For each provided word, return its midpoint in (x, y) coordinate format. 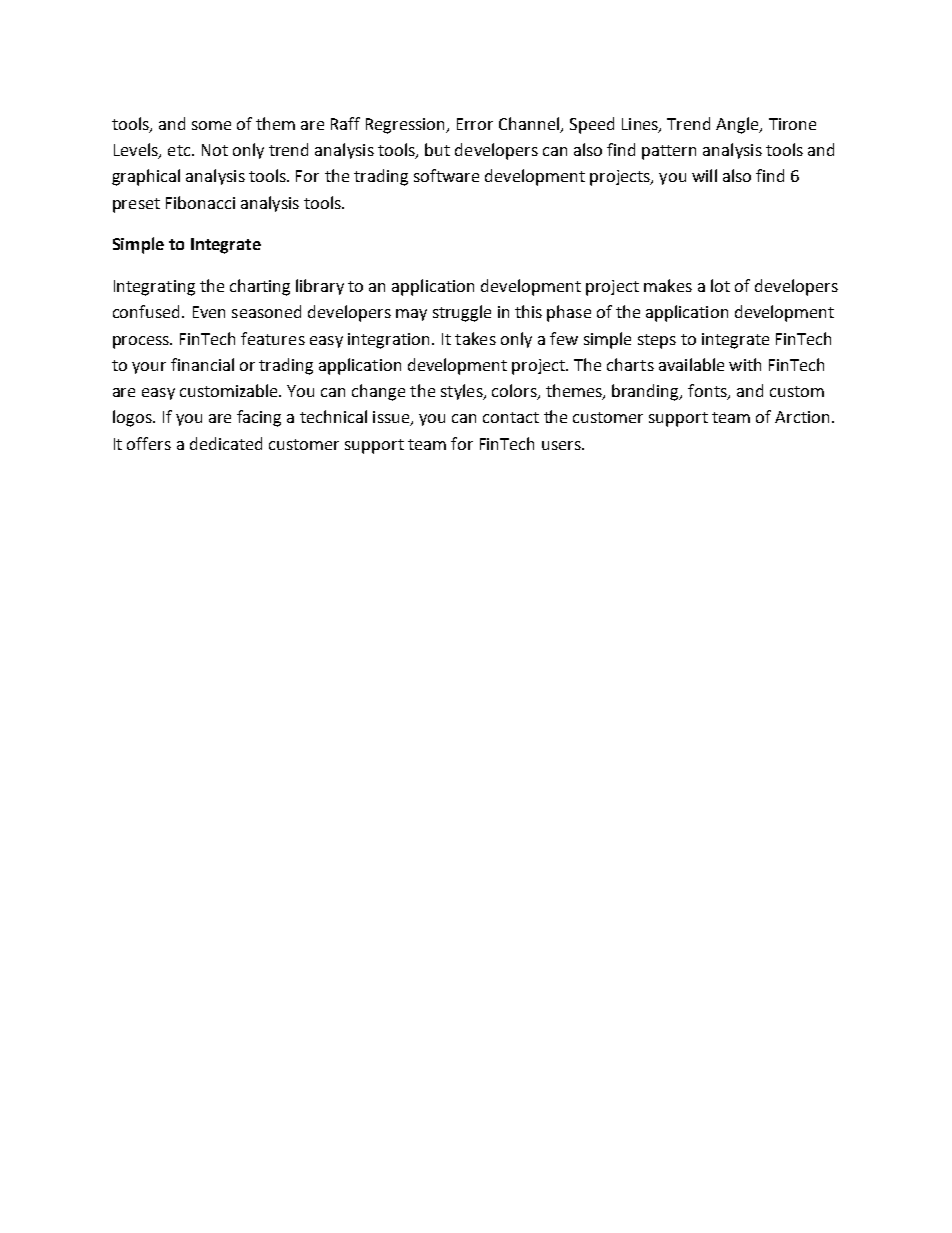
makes (668, 285)
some (211, 125)
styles (463, 392)
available (691, 364)
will (704, 175)
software (446, 175)
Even (209, 312)
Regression (407, 126)
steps (657, 341)
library (320, 287)
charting (260, 287)
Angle (738, 125)
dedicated (226, 443)
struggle (462, 313)
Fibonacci (200, 202)
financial (202, 364)
